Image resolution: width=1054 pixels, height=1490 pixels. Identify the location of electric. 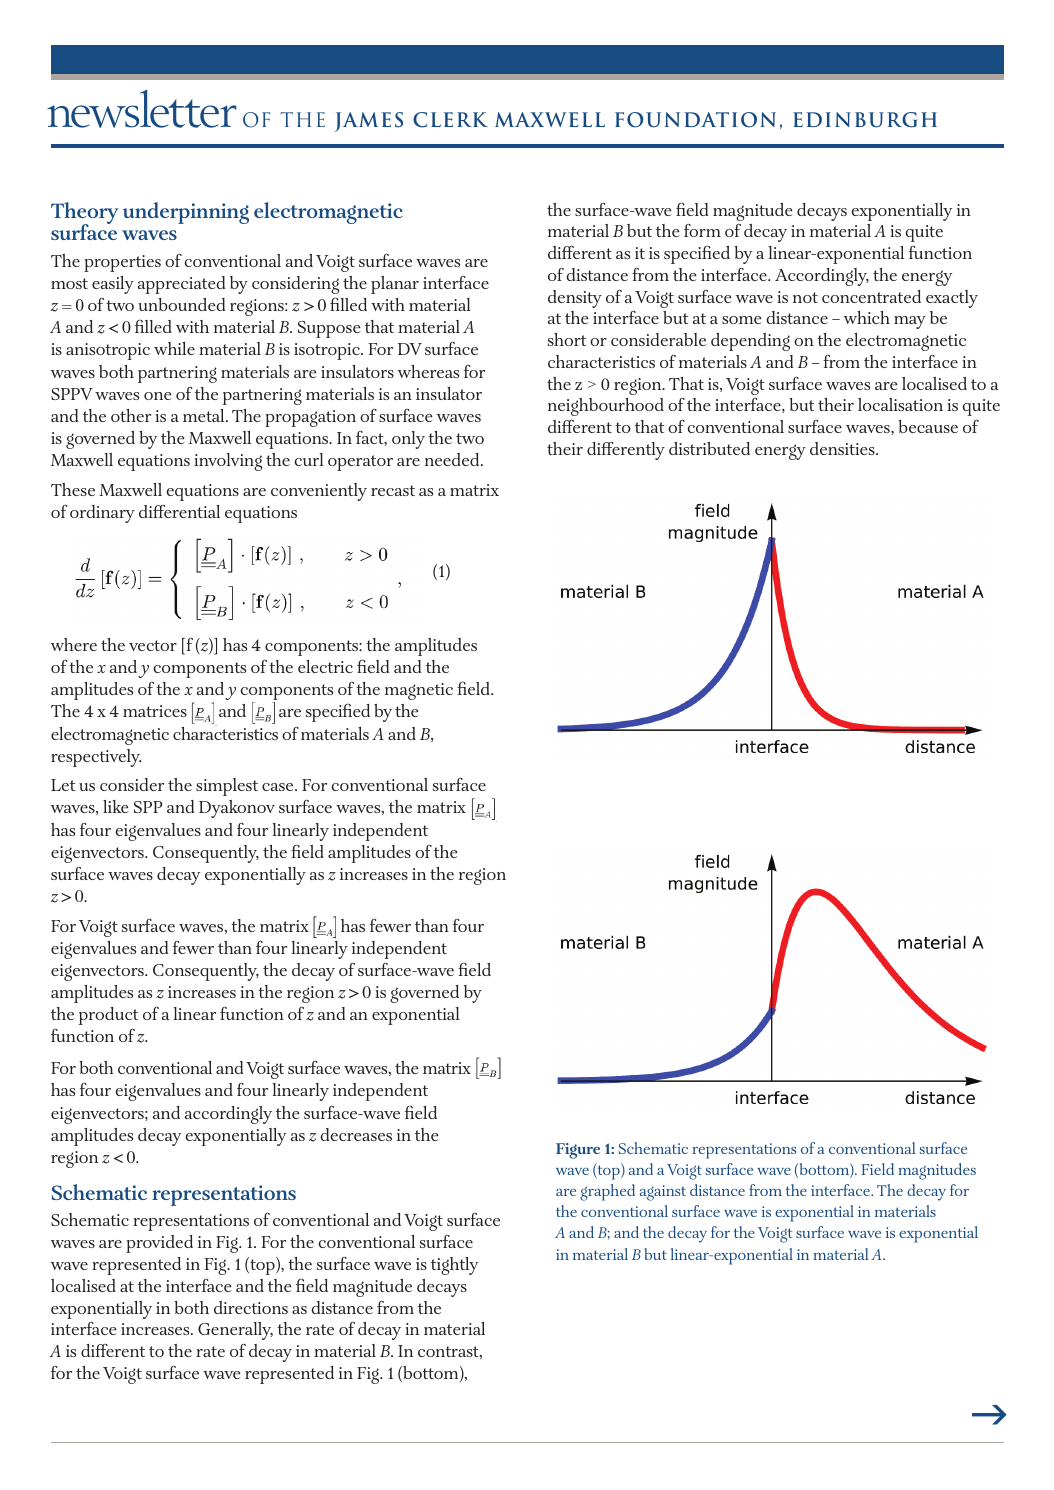
(325, 666).
